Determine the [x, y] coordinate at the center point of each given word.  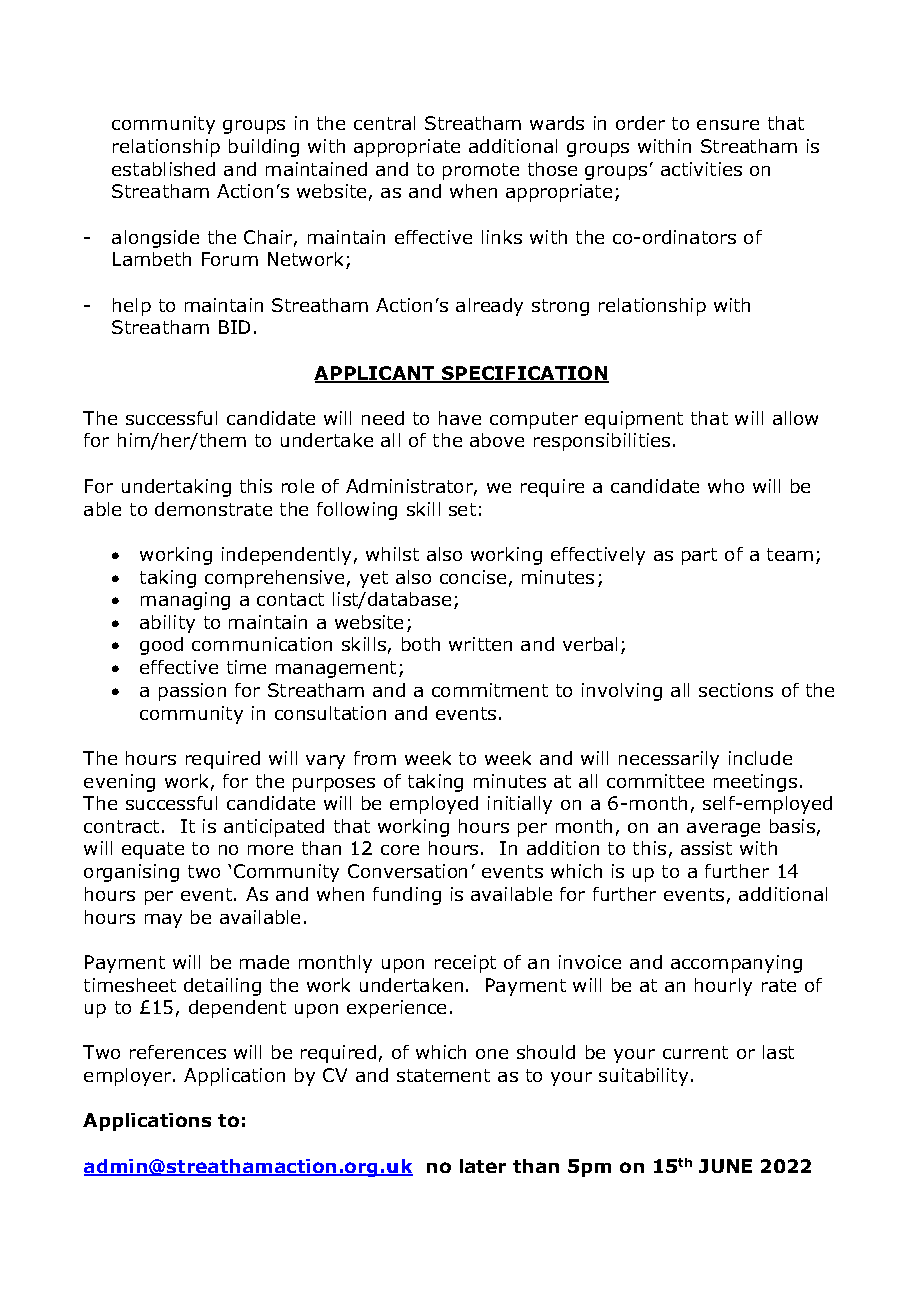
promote [481, 171]
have [460, 418]
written [480, 644]
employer [129, 1077]
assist [706, 848]
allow [795, 418]
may [163, 921]
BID [234, 327]
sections [736, 690]
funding [407, 896]
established [163, 169]
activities [701, 169]
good [161, 646]
